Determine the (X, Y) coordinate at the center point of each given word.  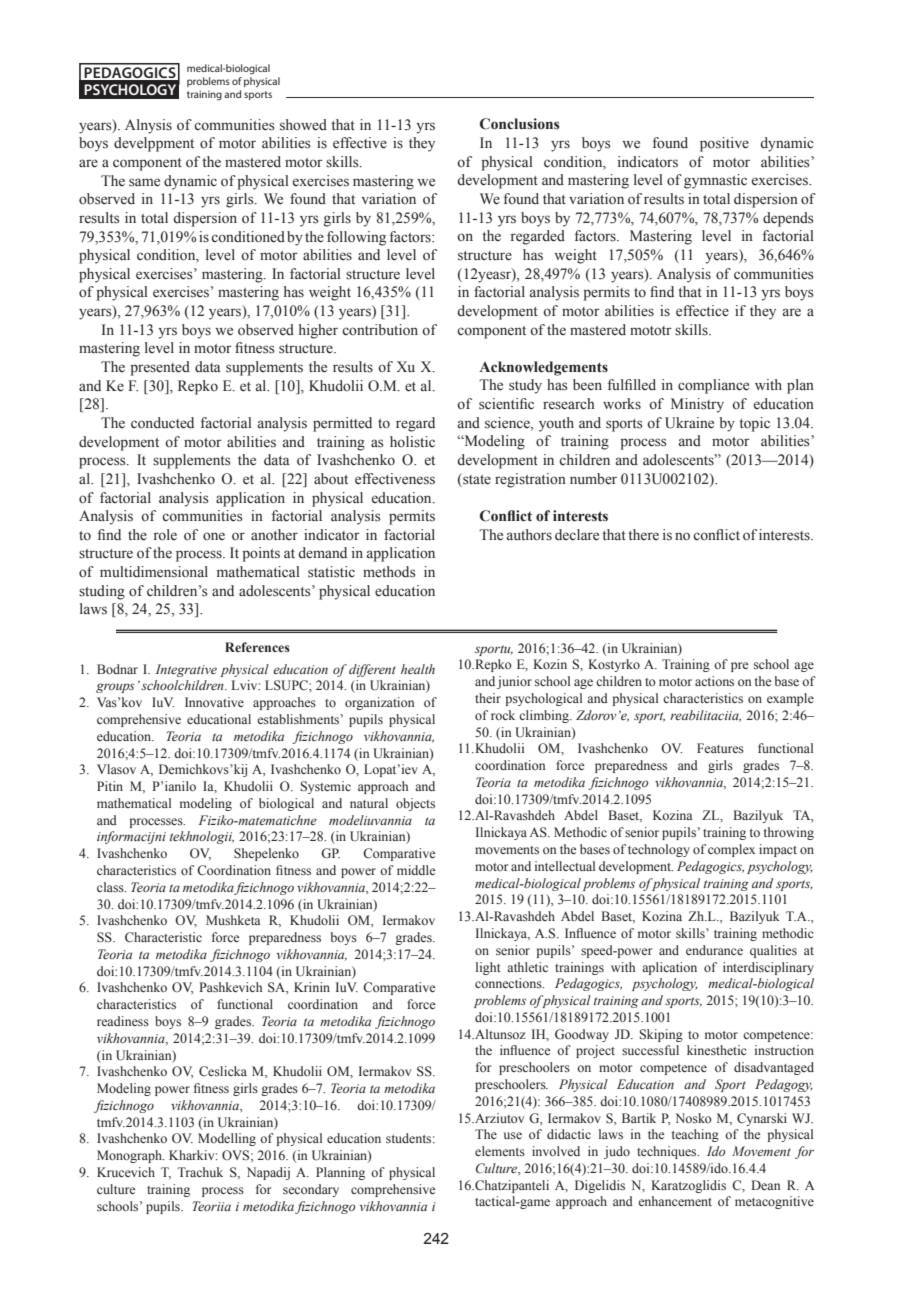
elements (500, 1151)
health (418, 669)
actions (714, 681)
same (144, 182)
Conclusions (520, 124)
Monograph (130, 1156)
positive (724, 144)
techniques (668, 1152)
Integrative (186, 670)
